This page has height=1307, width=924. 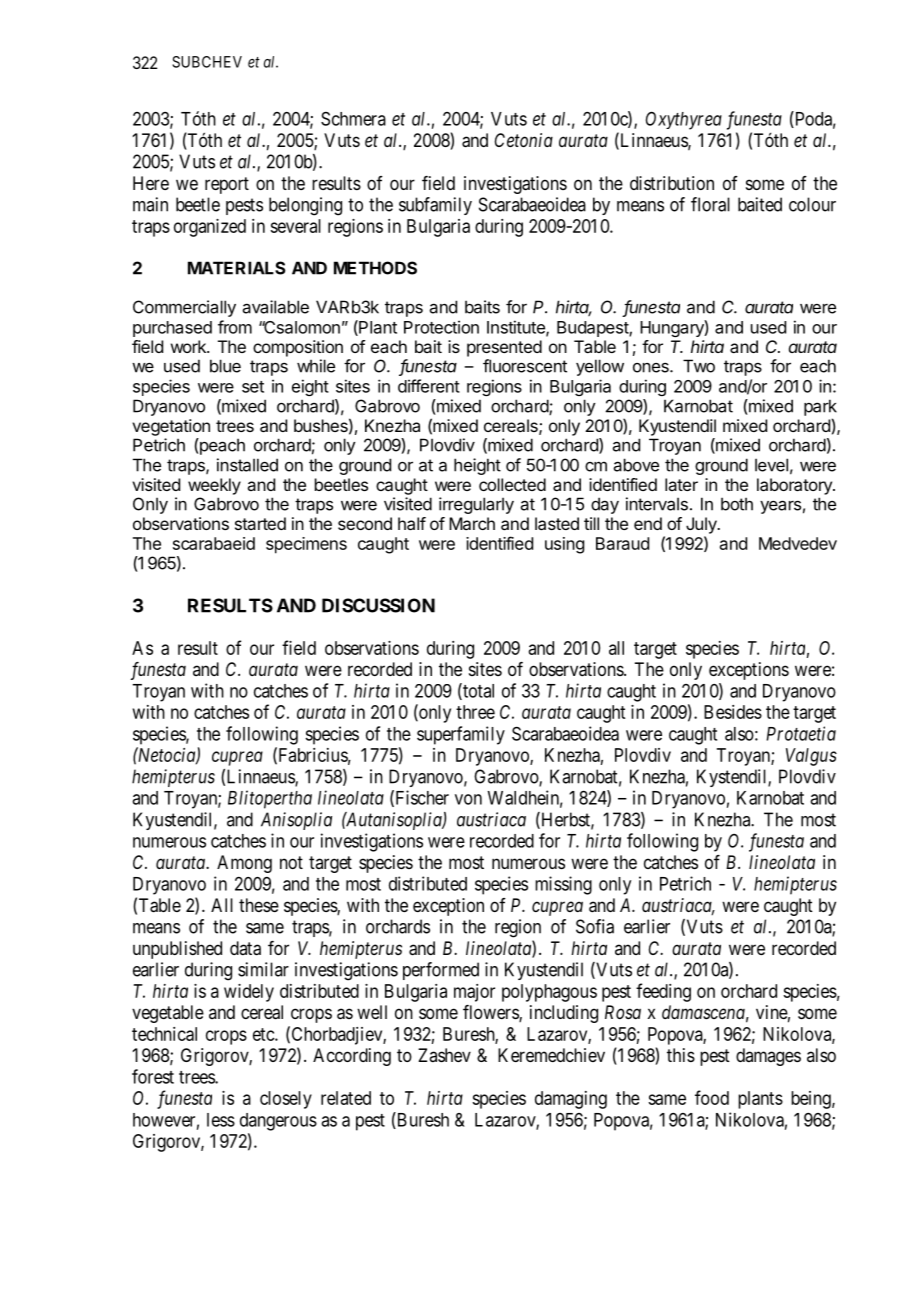 I want to click on less, so click(x=221, y=1120).
